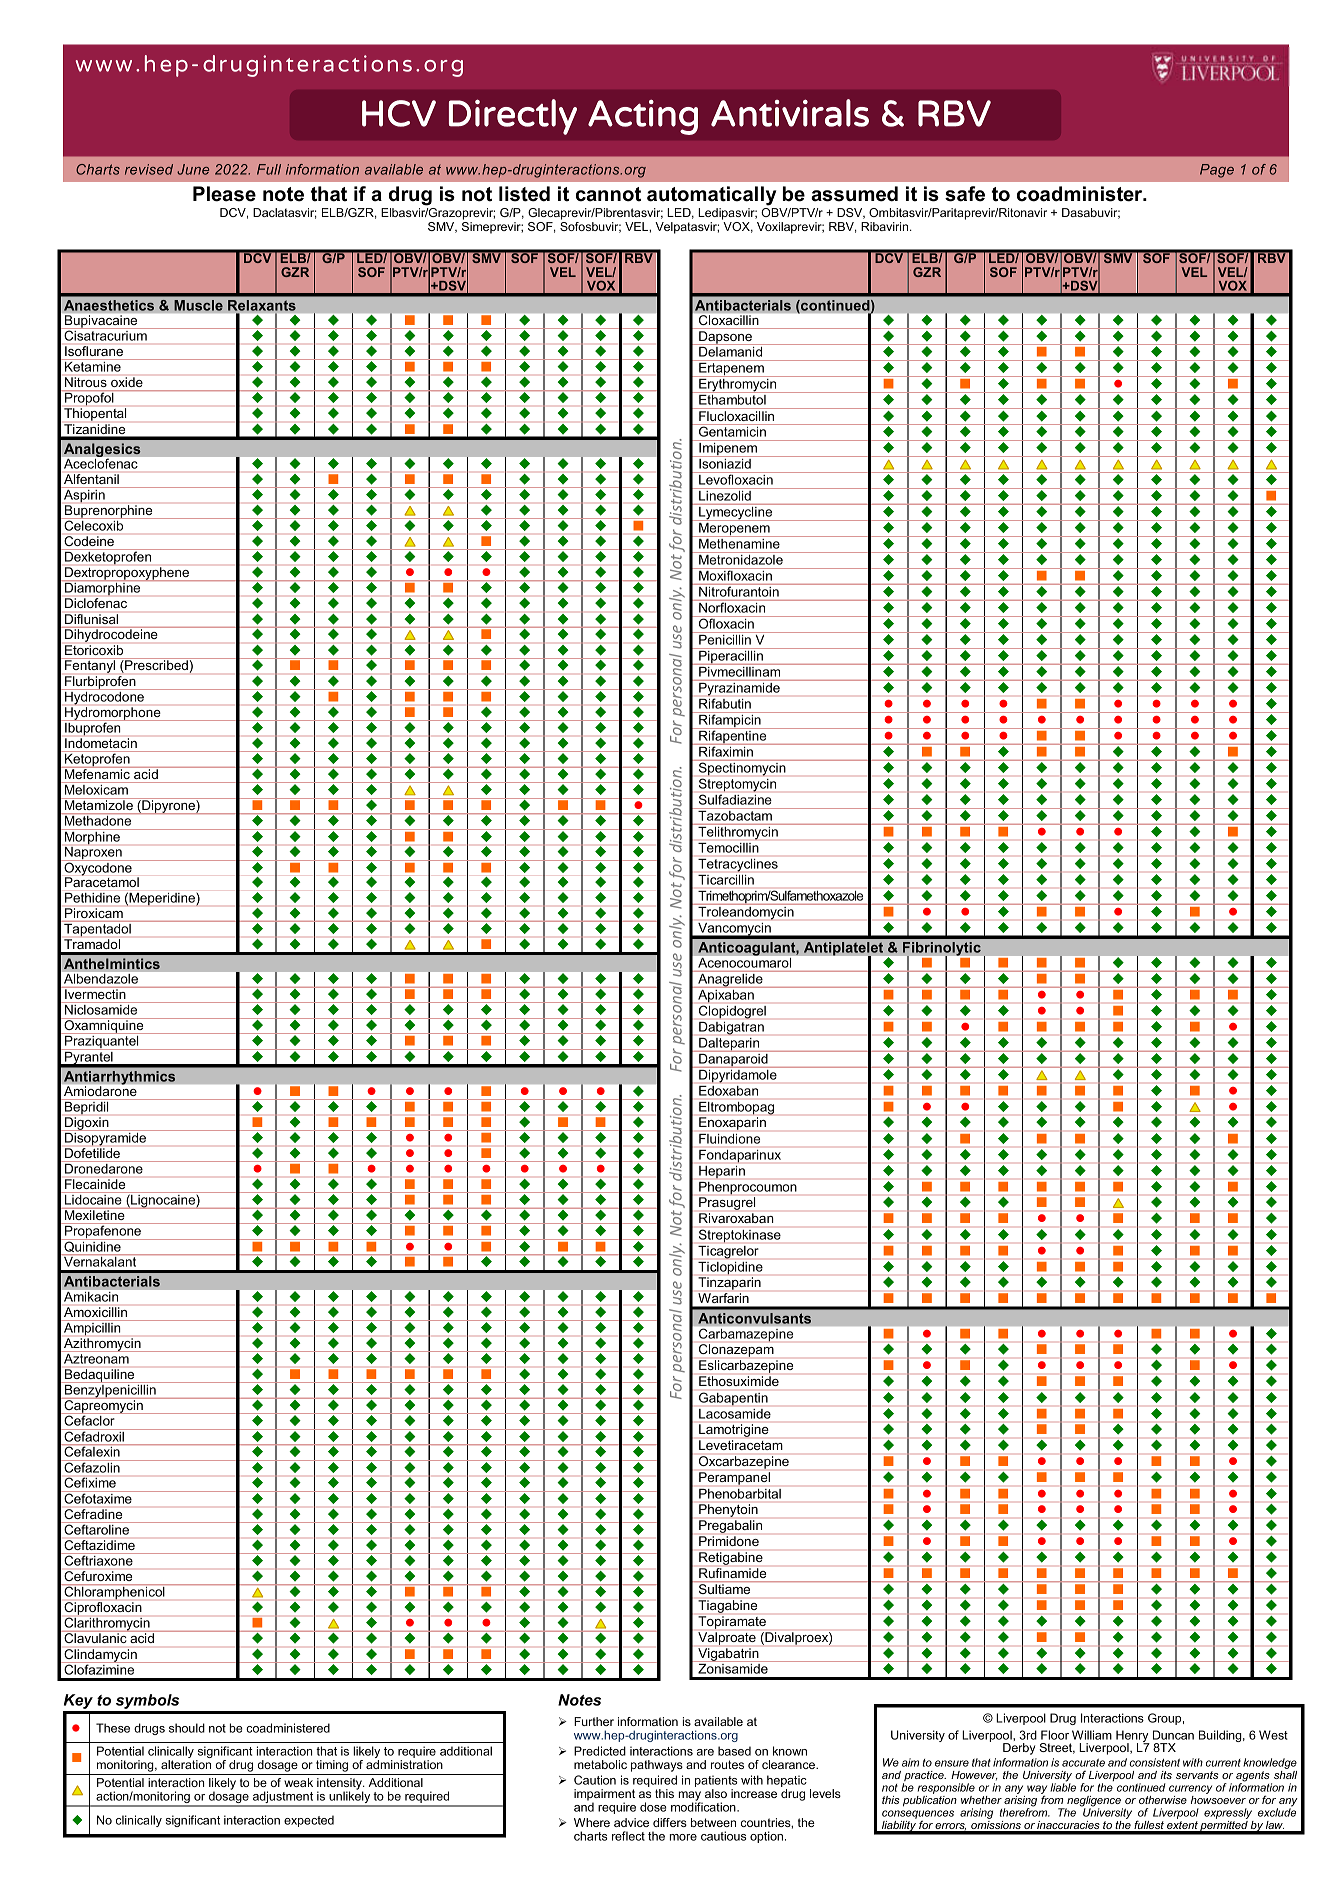  Describe the element at coordinates (193, 169) in the screenshot. I see `June` at that location.
